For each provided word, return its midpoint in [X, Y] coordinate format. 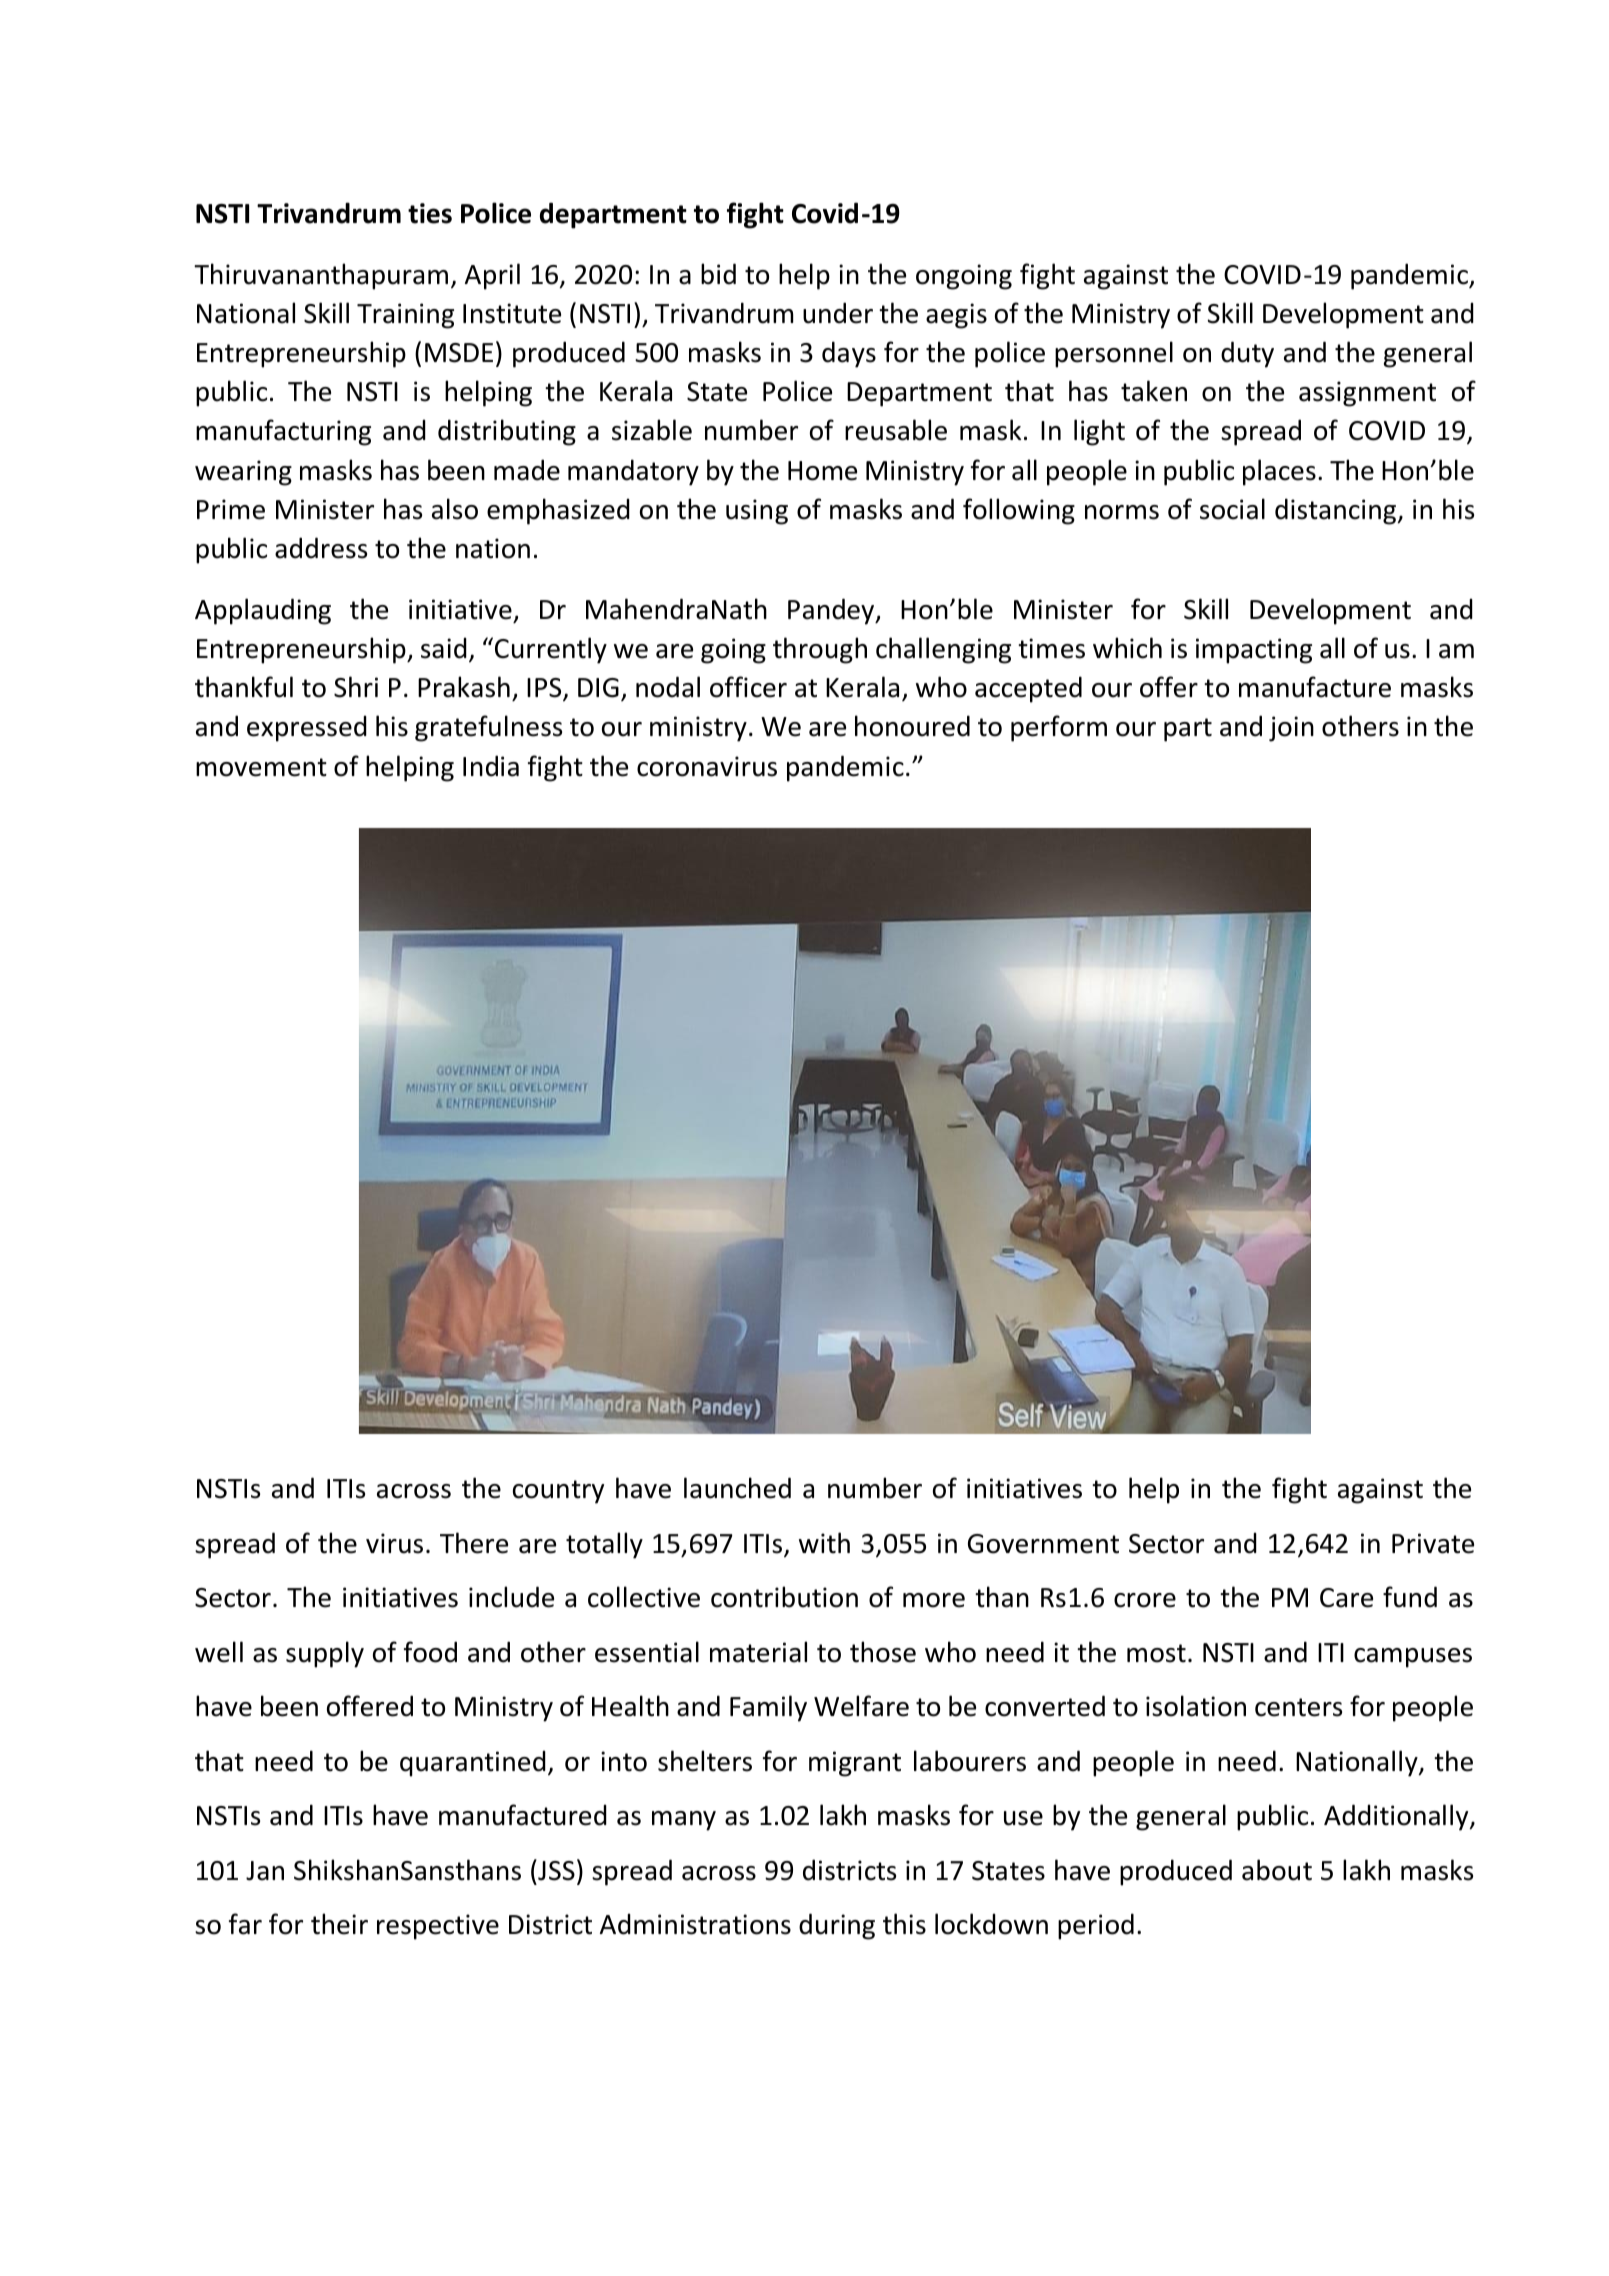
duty [1247, 354]
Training [405, 316]
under [838, 313]
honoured [912, 726]
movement [261, 767]
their [339, 1924]
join [1291, 729]
